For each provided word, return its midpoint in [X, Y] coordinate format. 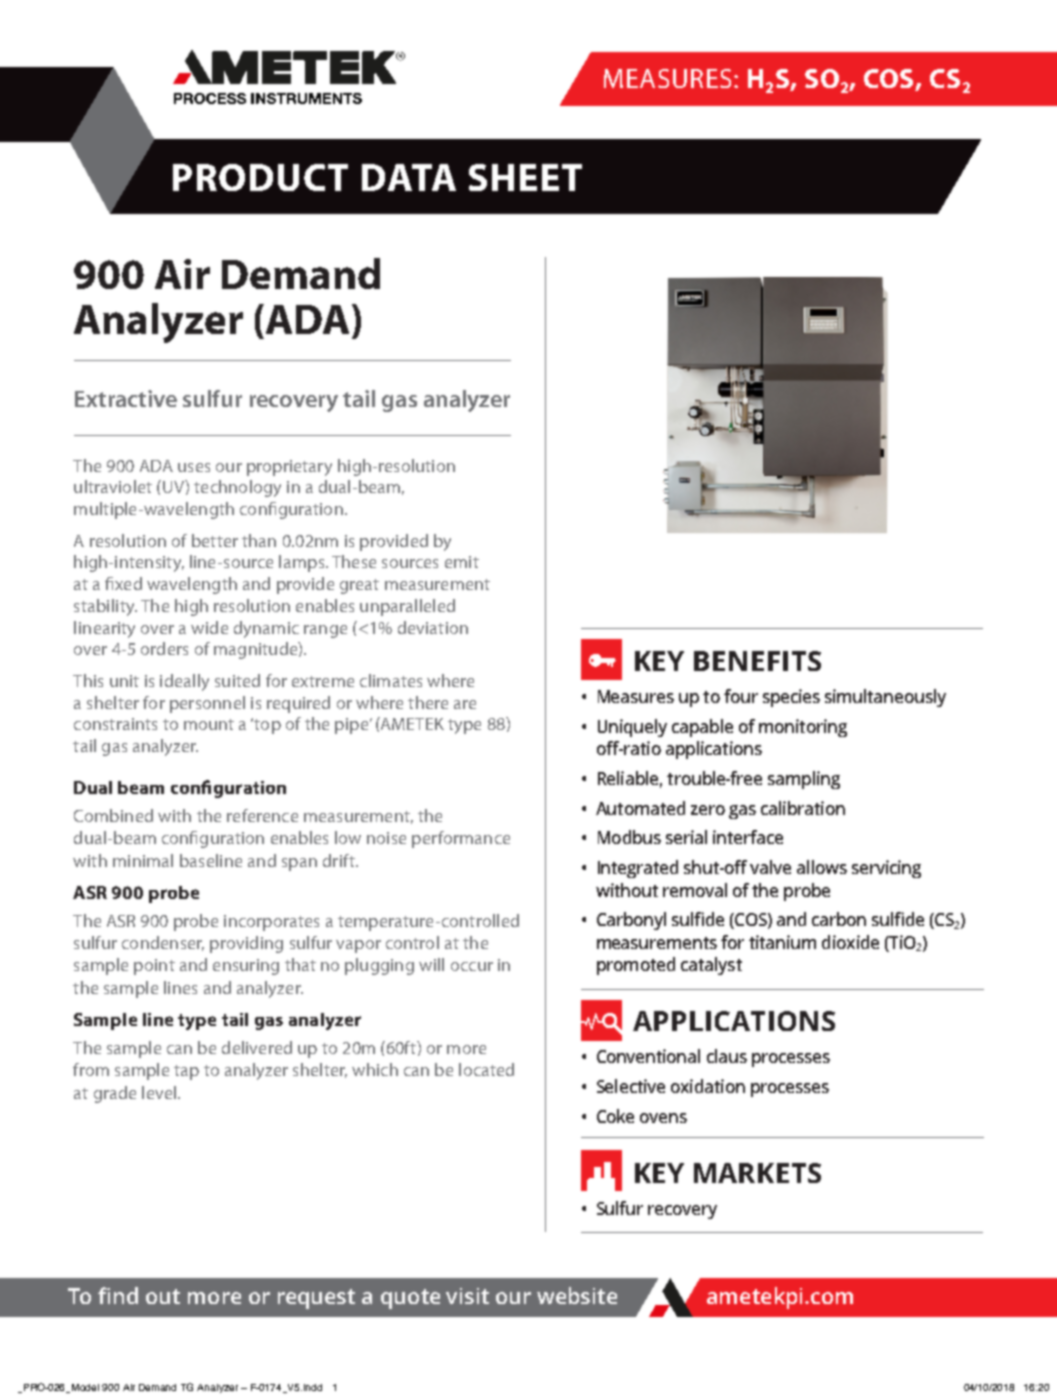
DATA [409, 177]
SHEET [525, 177]
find [118, 1295]
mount [209, 724]
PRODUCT [260, 177]
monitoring [803, 728]
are [465, 704]
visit [467, 1296]
